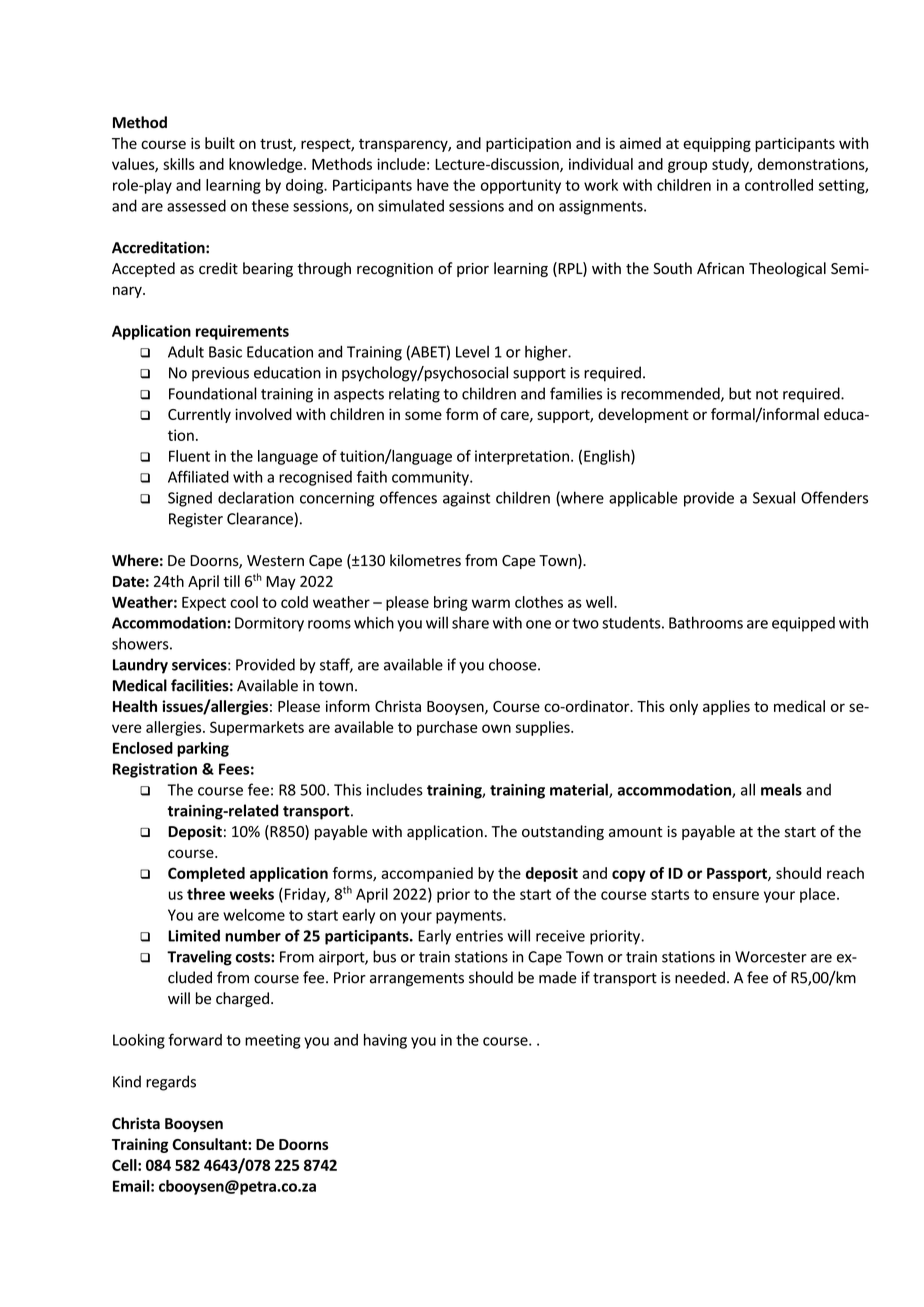 The height and width of the page is (1307, 924). Describe the element at coordinates (781, 789) in the page. I see `meals` at that location.
